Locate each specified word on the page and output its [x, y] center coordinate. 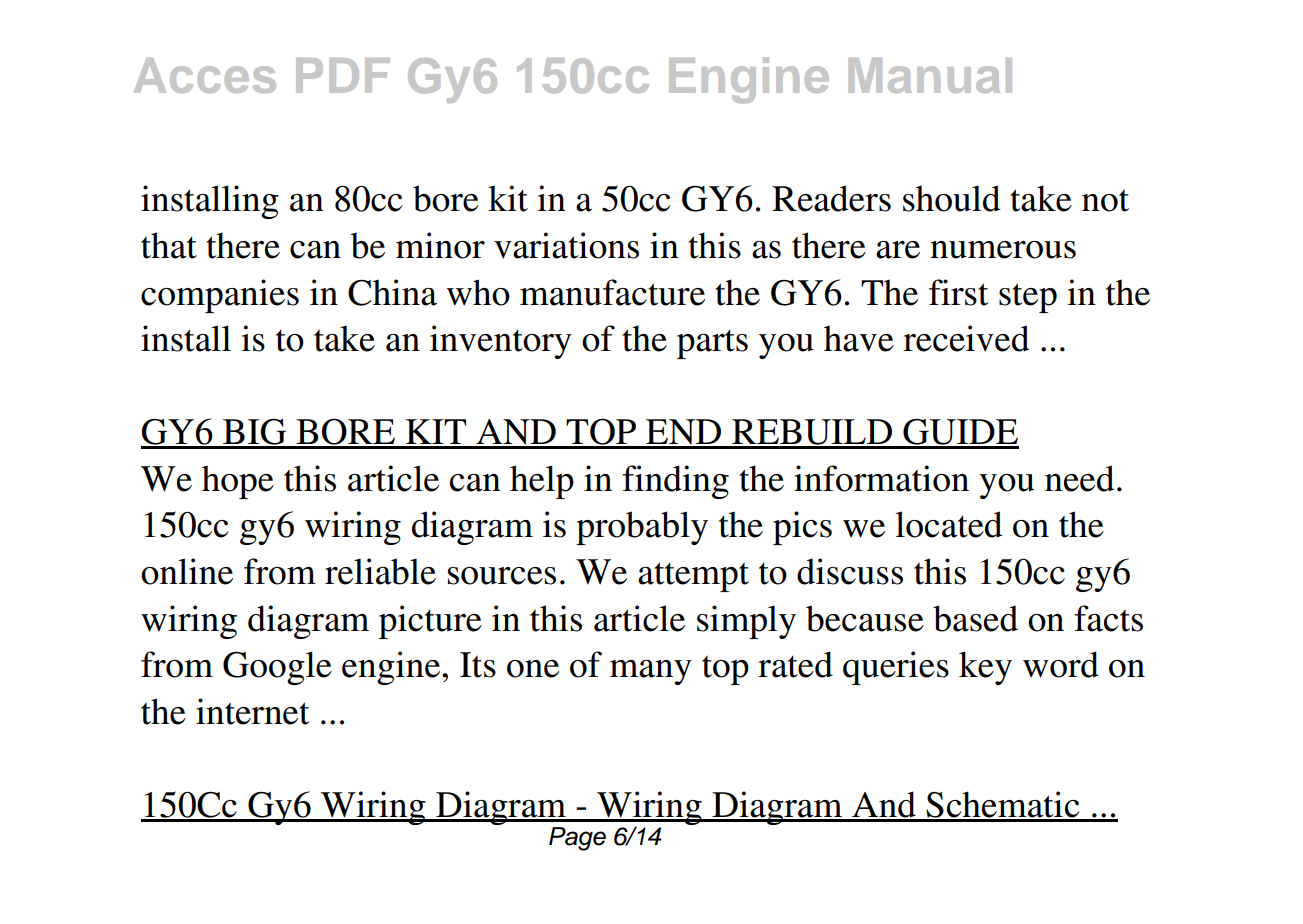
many [651, 672]
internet [253, 711]
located [948, 524]
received [966, 338]
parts [712, 344]
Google [277, 668]
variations [566, 245]
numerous [1003, 250]
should [951, 198]
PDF [343, 75]
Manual [930, 75]
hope [238, 482]
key [985, 668]
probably [642, 528]
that [169, 245]
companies [220, 296]
